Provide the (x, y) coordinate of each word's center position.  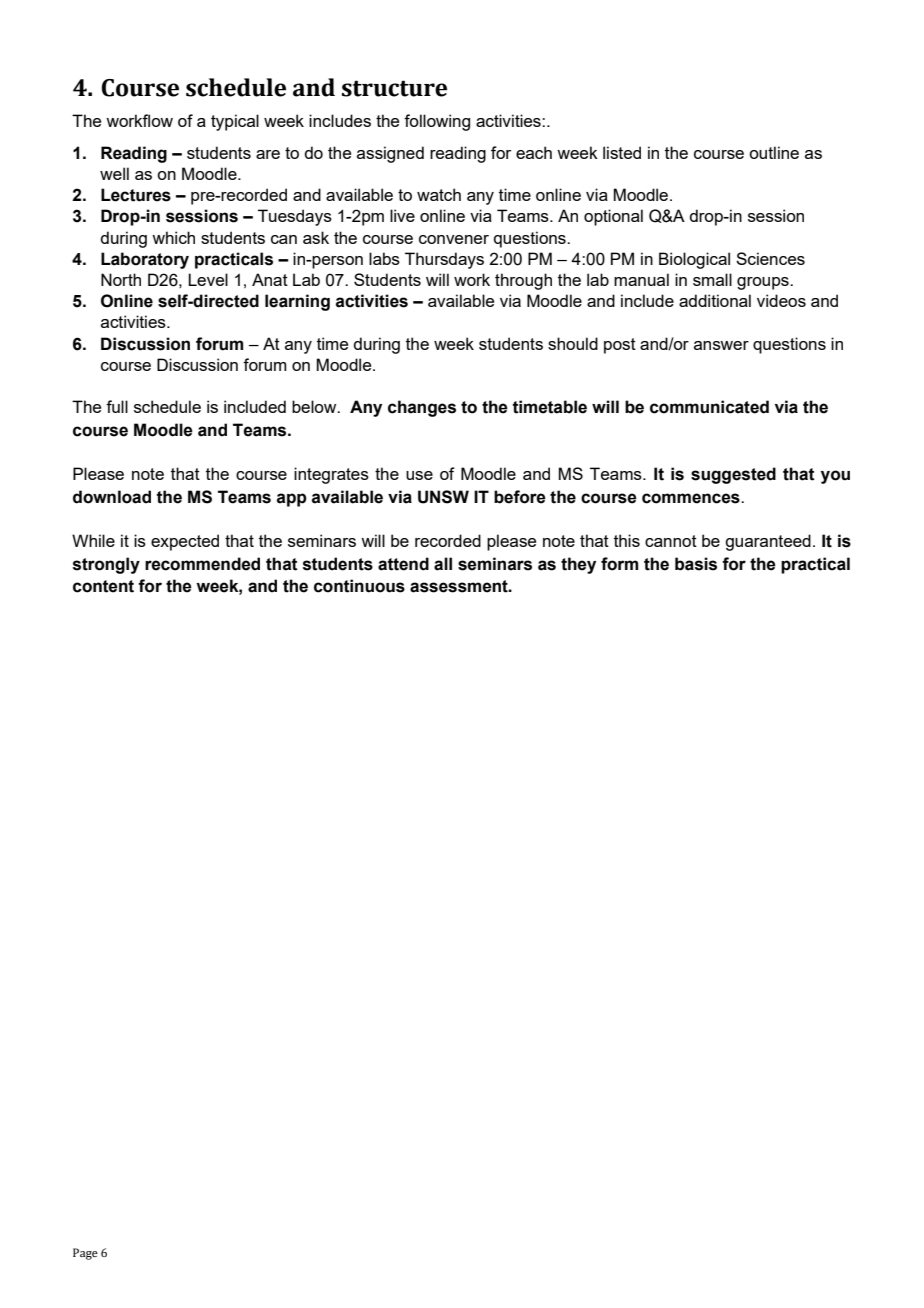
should (573, 343)
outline (774, 152)
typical (235, 122)
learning (297, 302)
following (437, 122)
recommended (202, 564)
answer (721, 345)
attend (403, 564)
